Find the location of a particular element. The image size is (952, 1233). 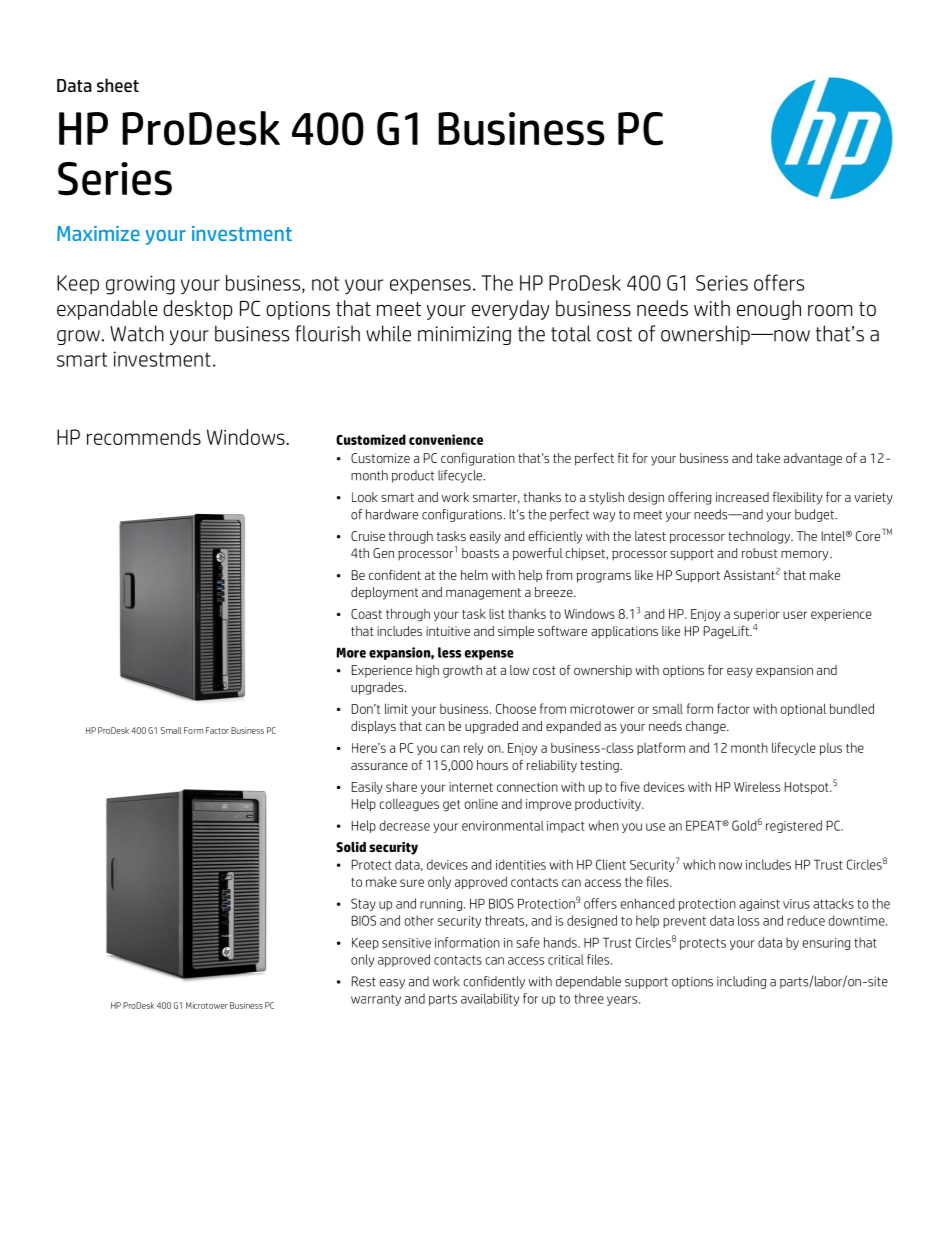

boasts is located at coordinates (480, 553).
